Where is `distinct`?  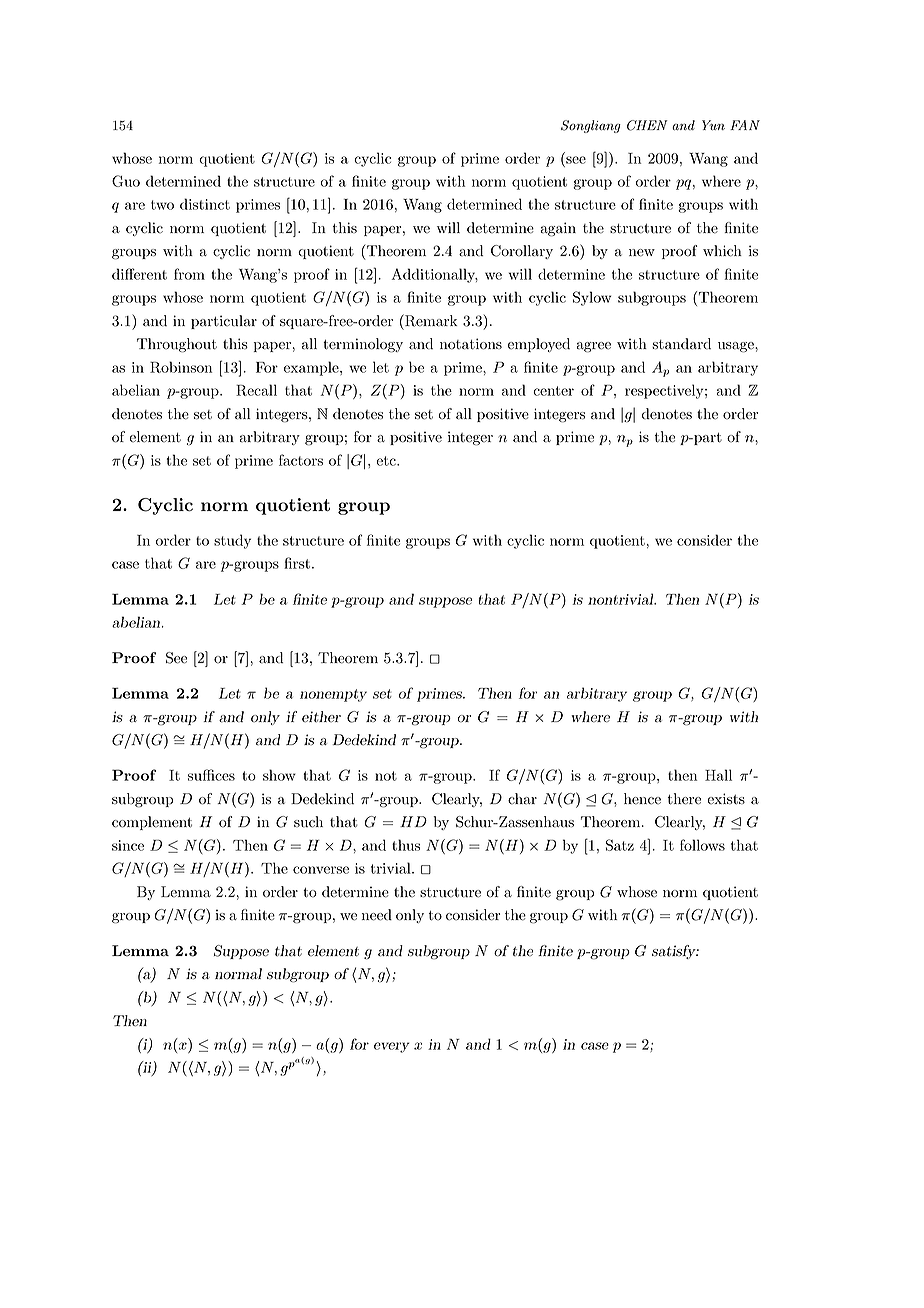 distinct is located at coordinates (205, 204).
